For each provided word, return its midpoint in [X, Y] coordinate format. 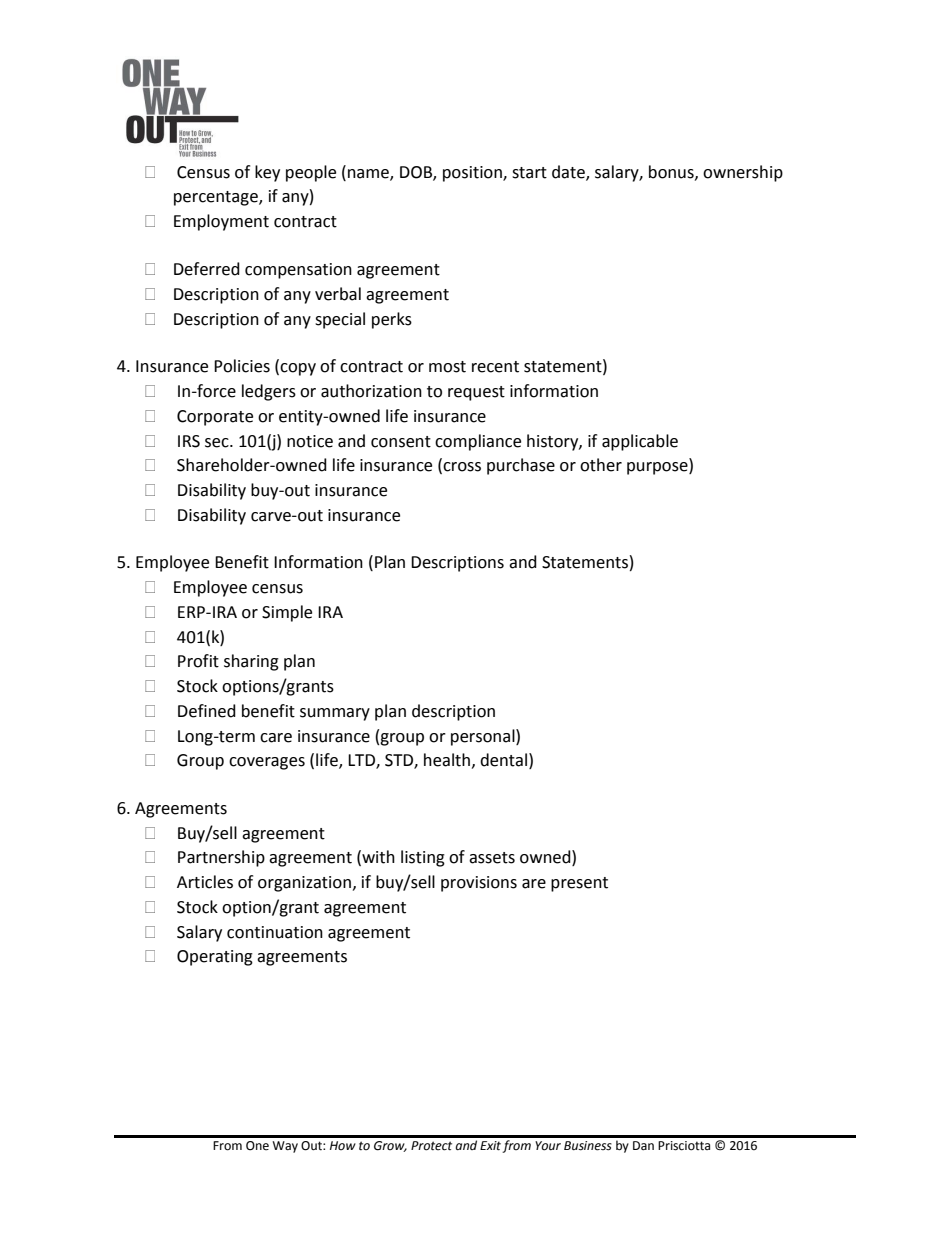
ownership [743, 173]
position [473, 174]
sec [218, 443]
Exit [491, 1147]
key [267, 173]
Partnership [221, 858]
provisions [479, 884]
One [257, 1146]
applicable [640, 442]
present [579, 884]
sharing [251, 662]
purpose [658, 468]
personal [484, 737]
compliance [478, 442]
